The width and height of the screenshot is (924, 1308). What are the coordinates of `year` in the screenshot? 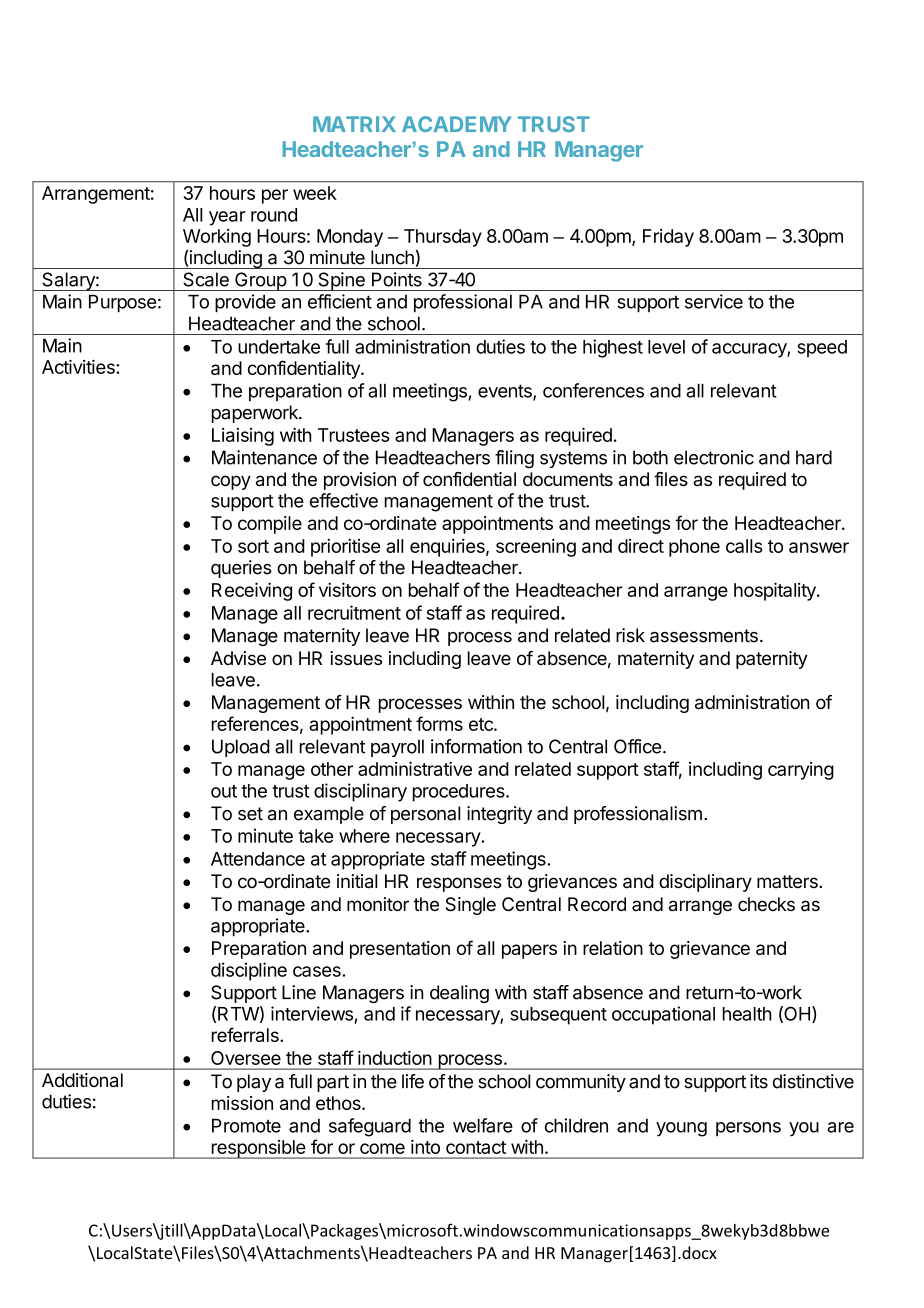 It's located at (227, 218).
